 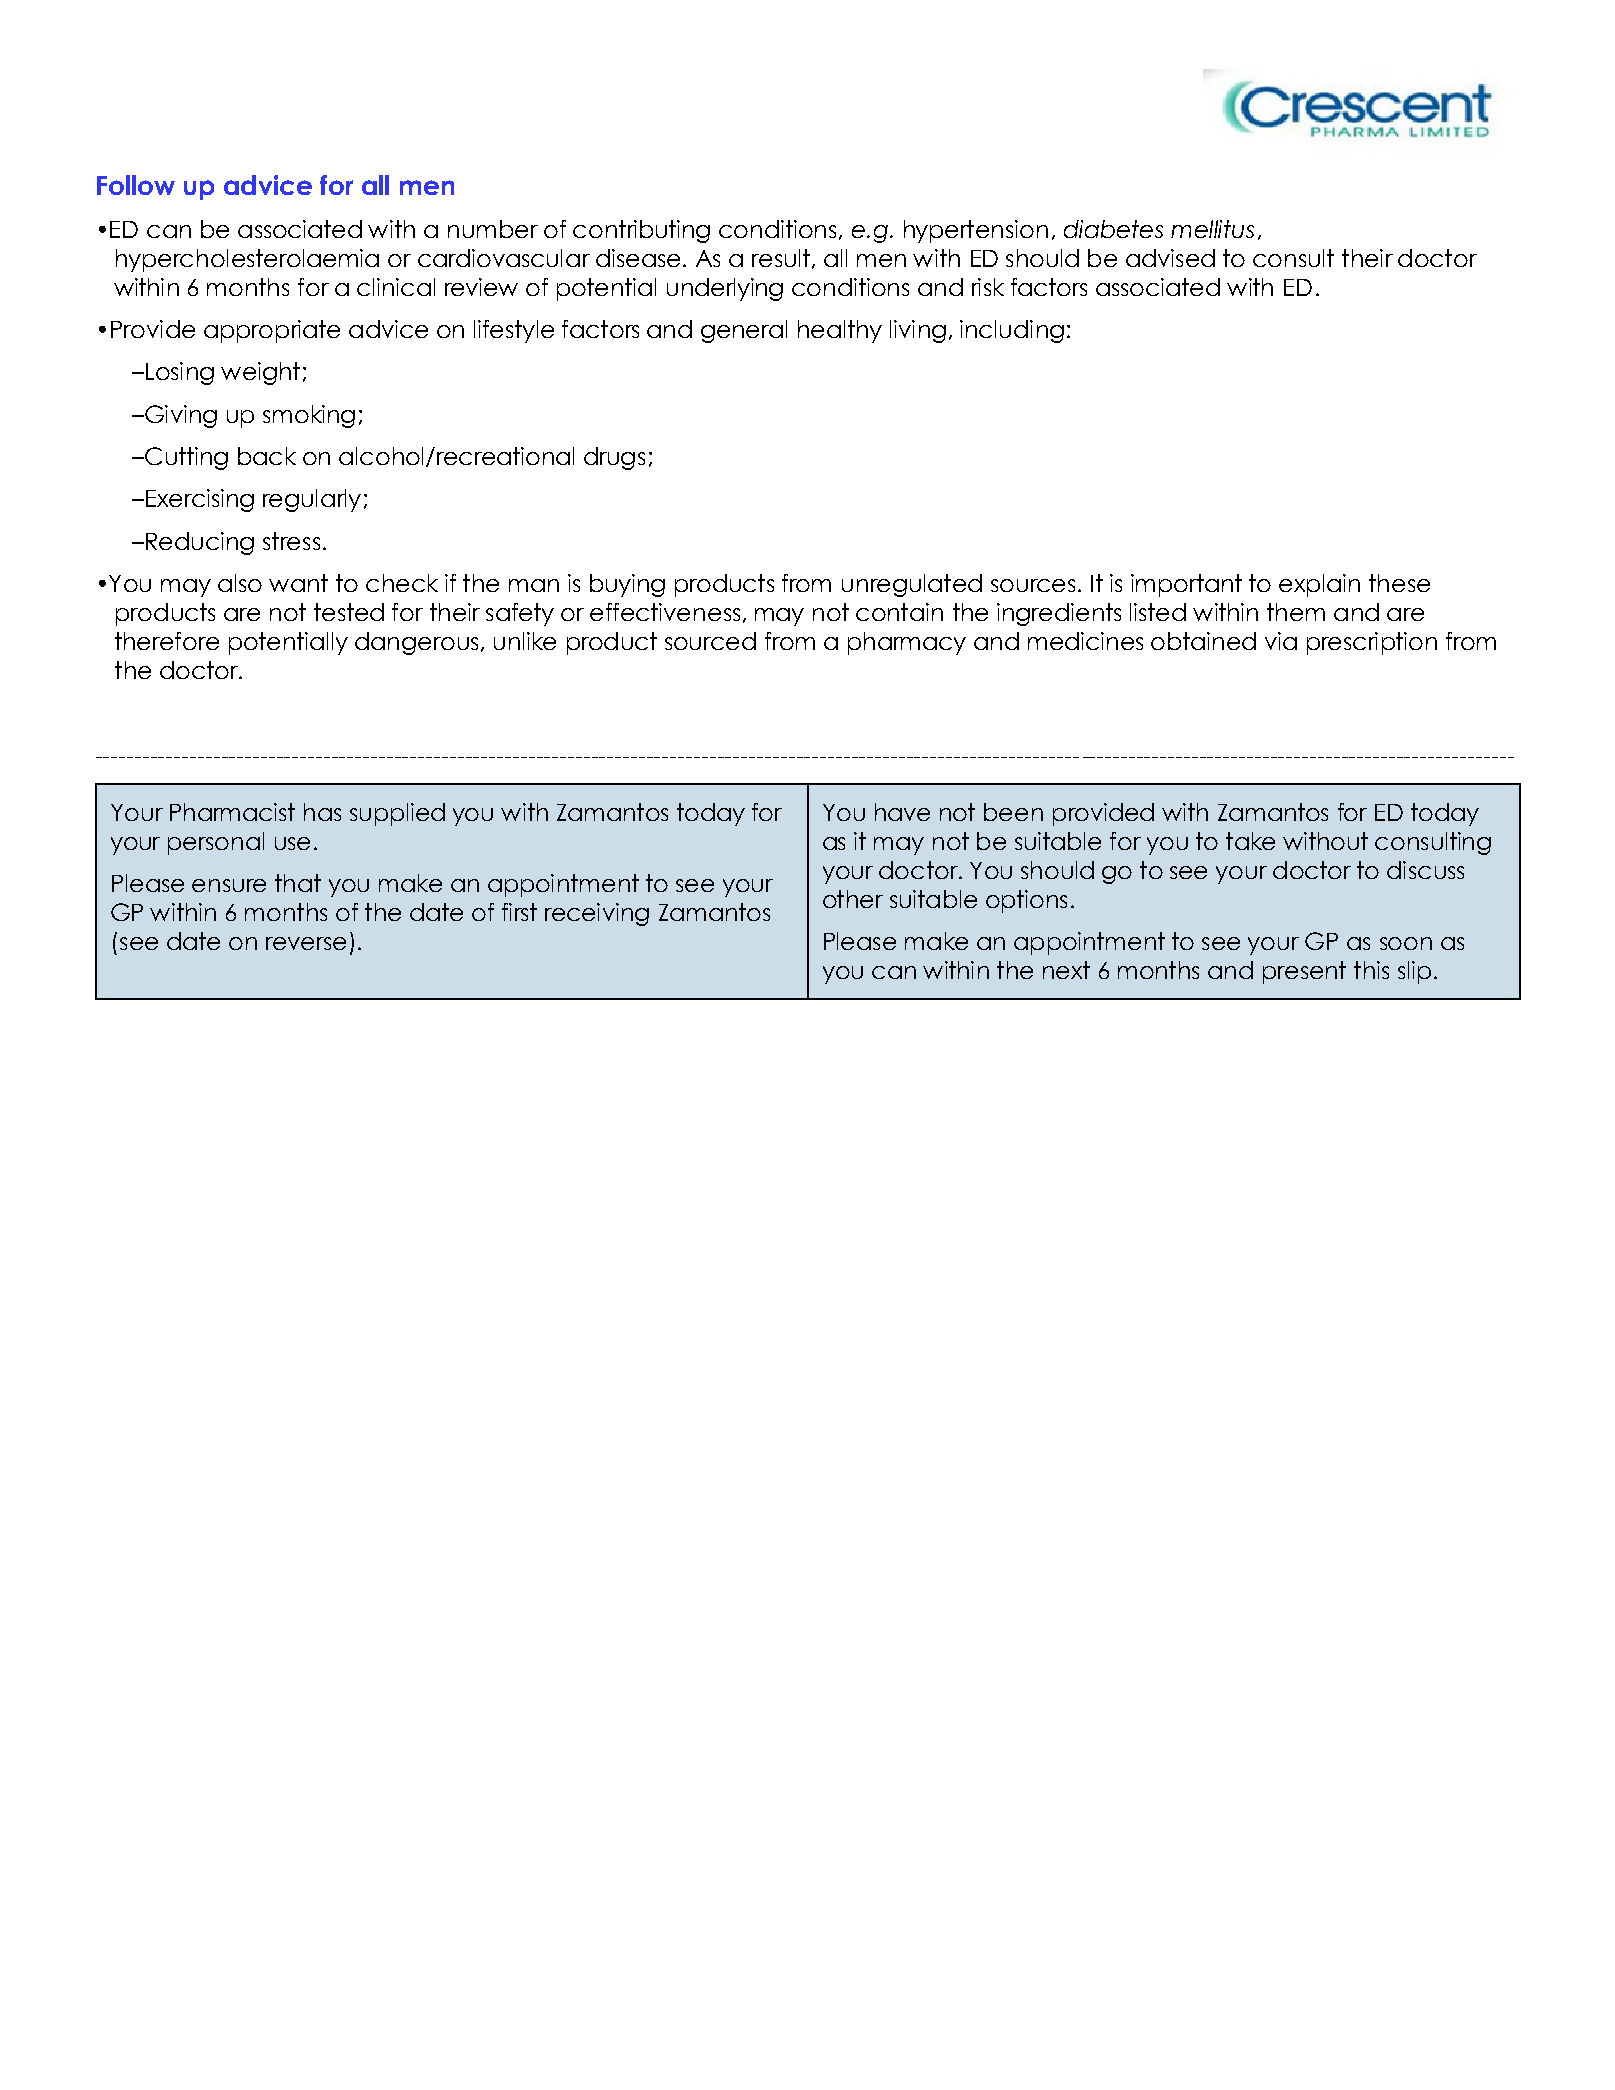 What do you see at coordinates (1212, 229) in the screenshot?
I see `mellitus` at bounding box center [1212, 229].
